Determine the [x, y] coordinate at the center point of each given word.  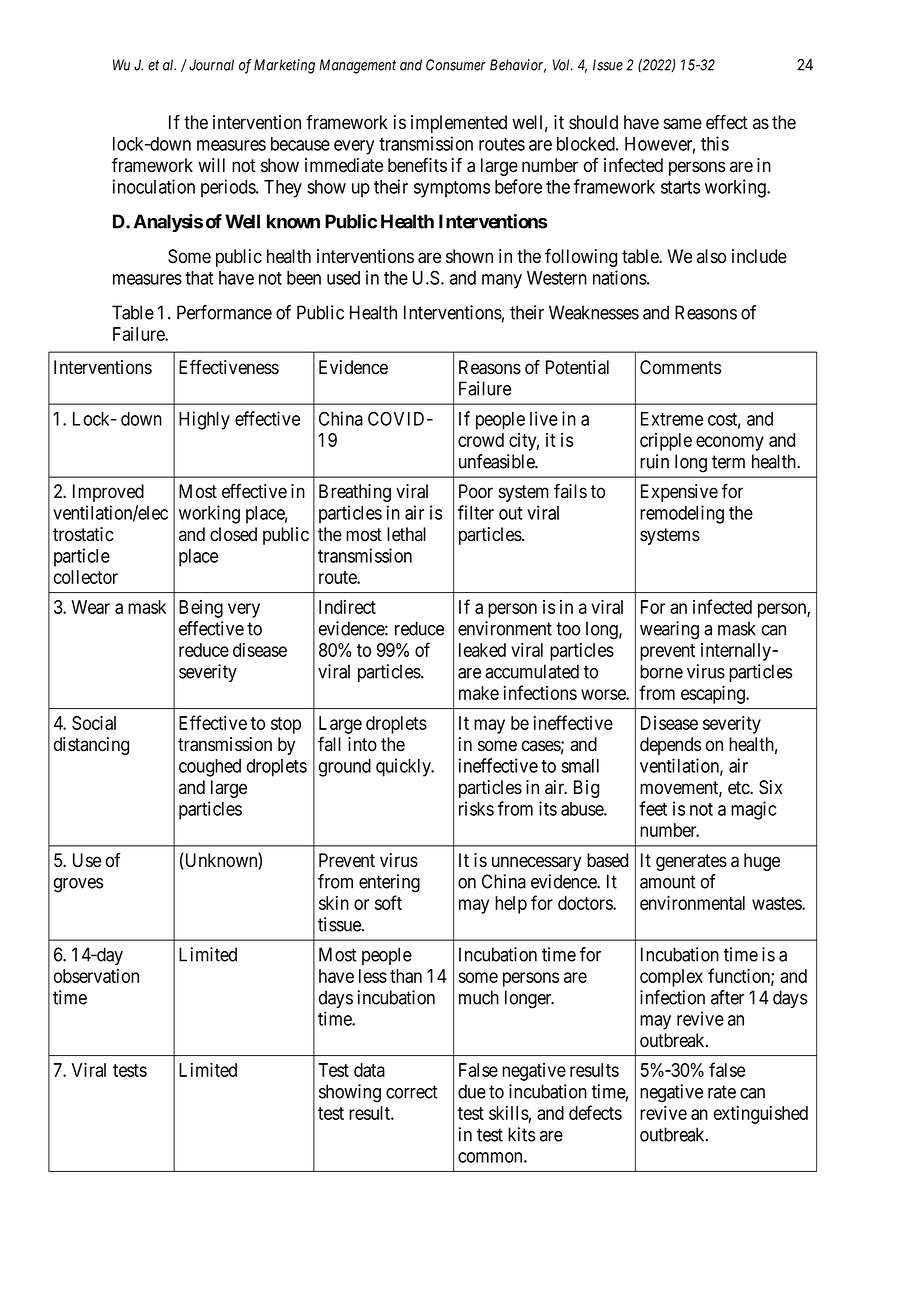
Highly [204, 420]
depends [670, 746]
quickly [404, 767]
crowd [481, 440]
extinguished [761, 1115]
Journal [211, 65]
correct [412, 1092]
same [683, 124]
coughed [210, 768]
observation [96, 976]
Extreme [672, 419]
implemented [459, 124]
